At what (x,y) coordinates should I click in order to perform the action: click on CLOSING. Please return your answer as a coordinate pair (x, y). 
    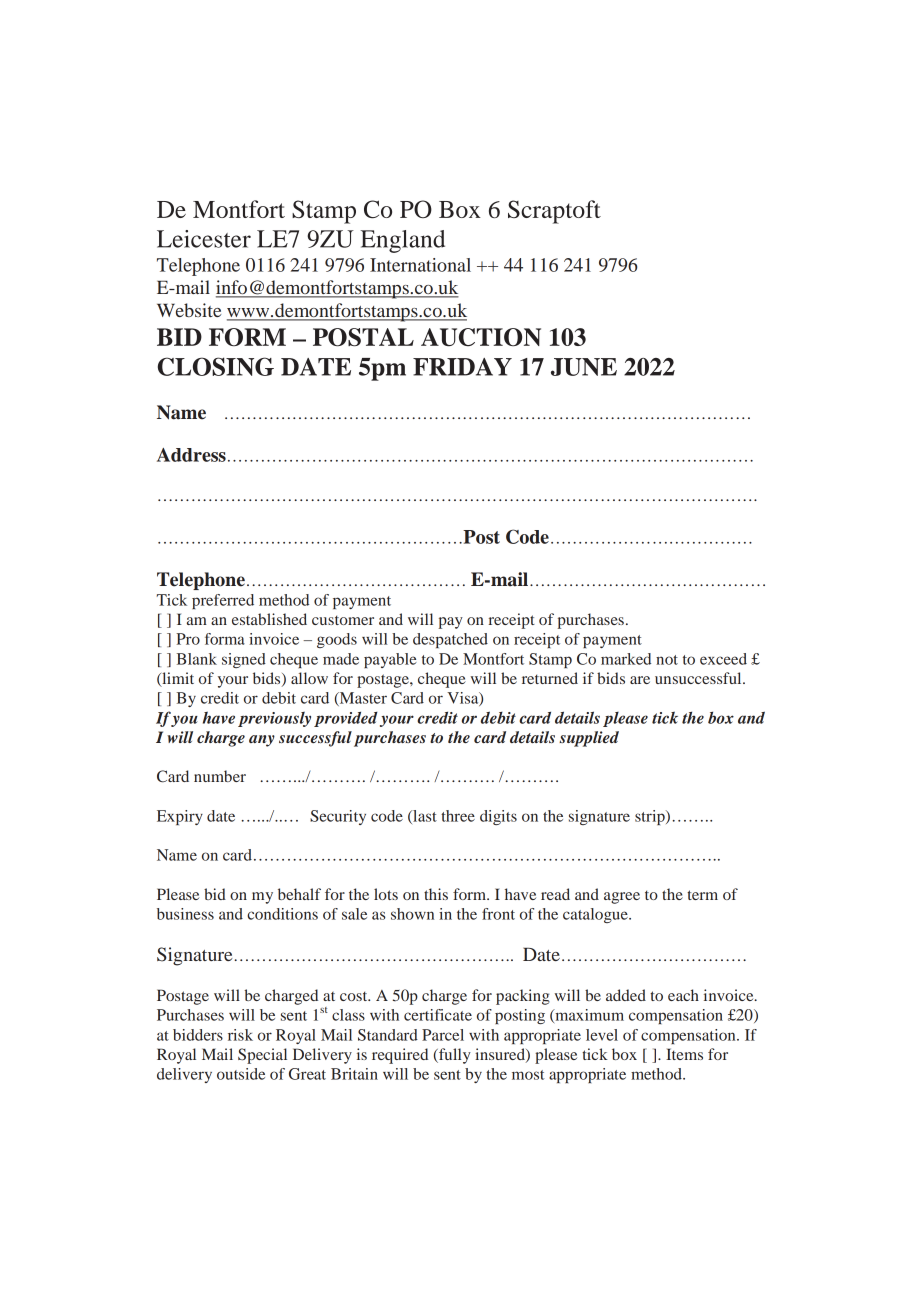
    Looking at the image, I should click on (216, 366).
